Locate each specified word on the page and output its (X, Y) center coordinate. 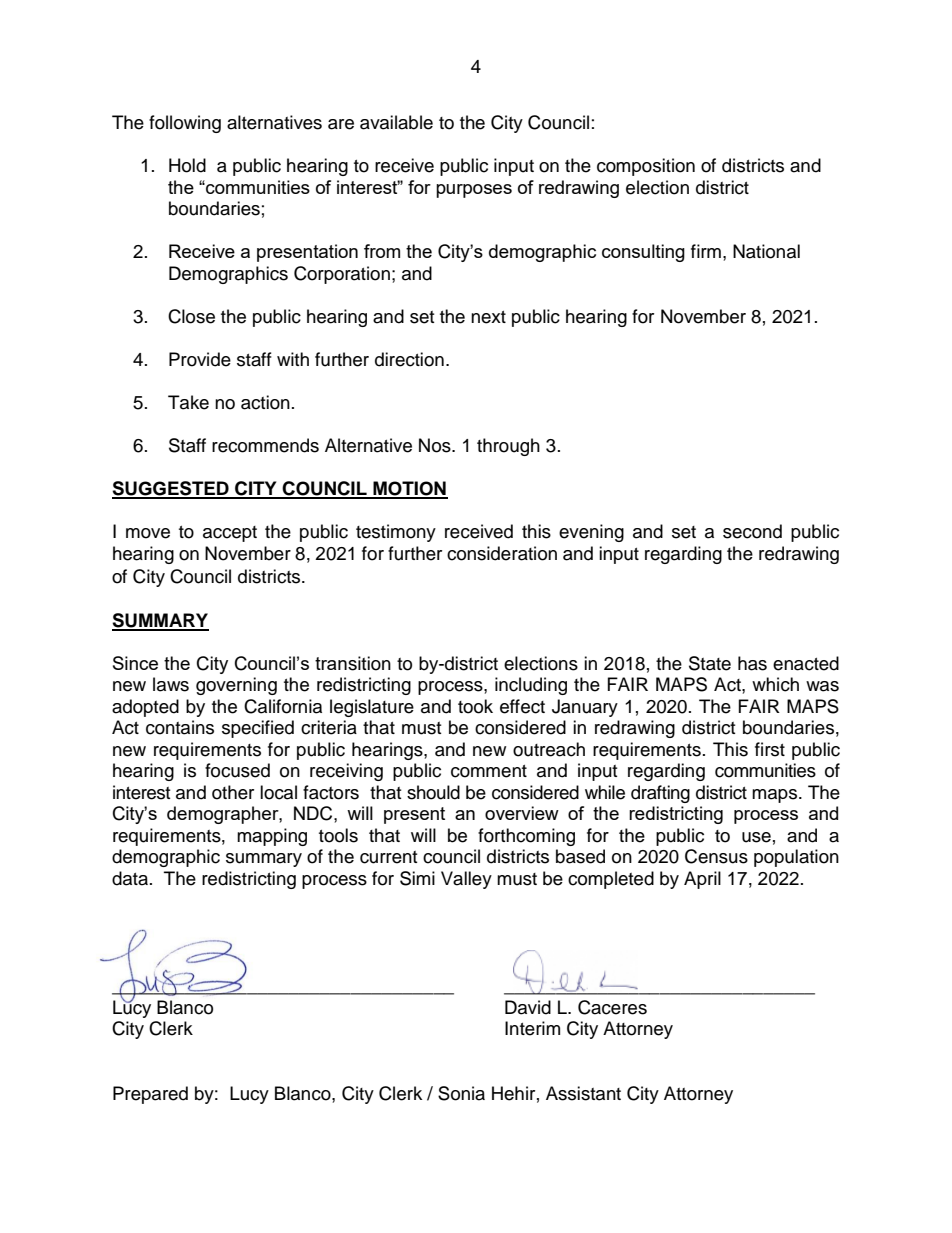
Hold (187, 165)
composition (646, 167)
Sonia (461, 1093)
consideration (502, 553)
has (752, 663)
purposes (474, 191)
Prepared (150, 1095)
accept (230, 534)
